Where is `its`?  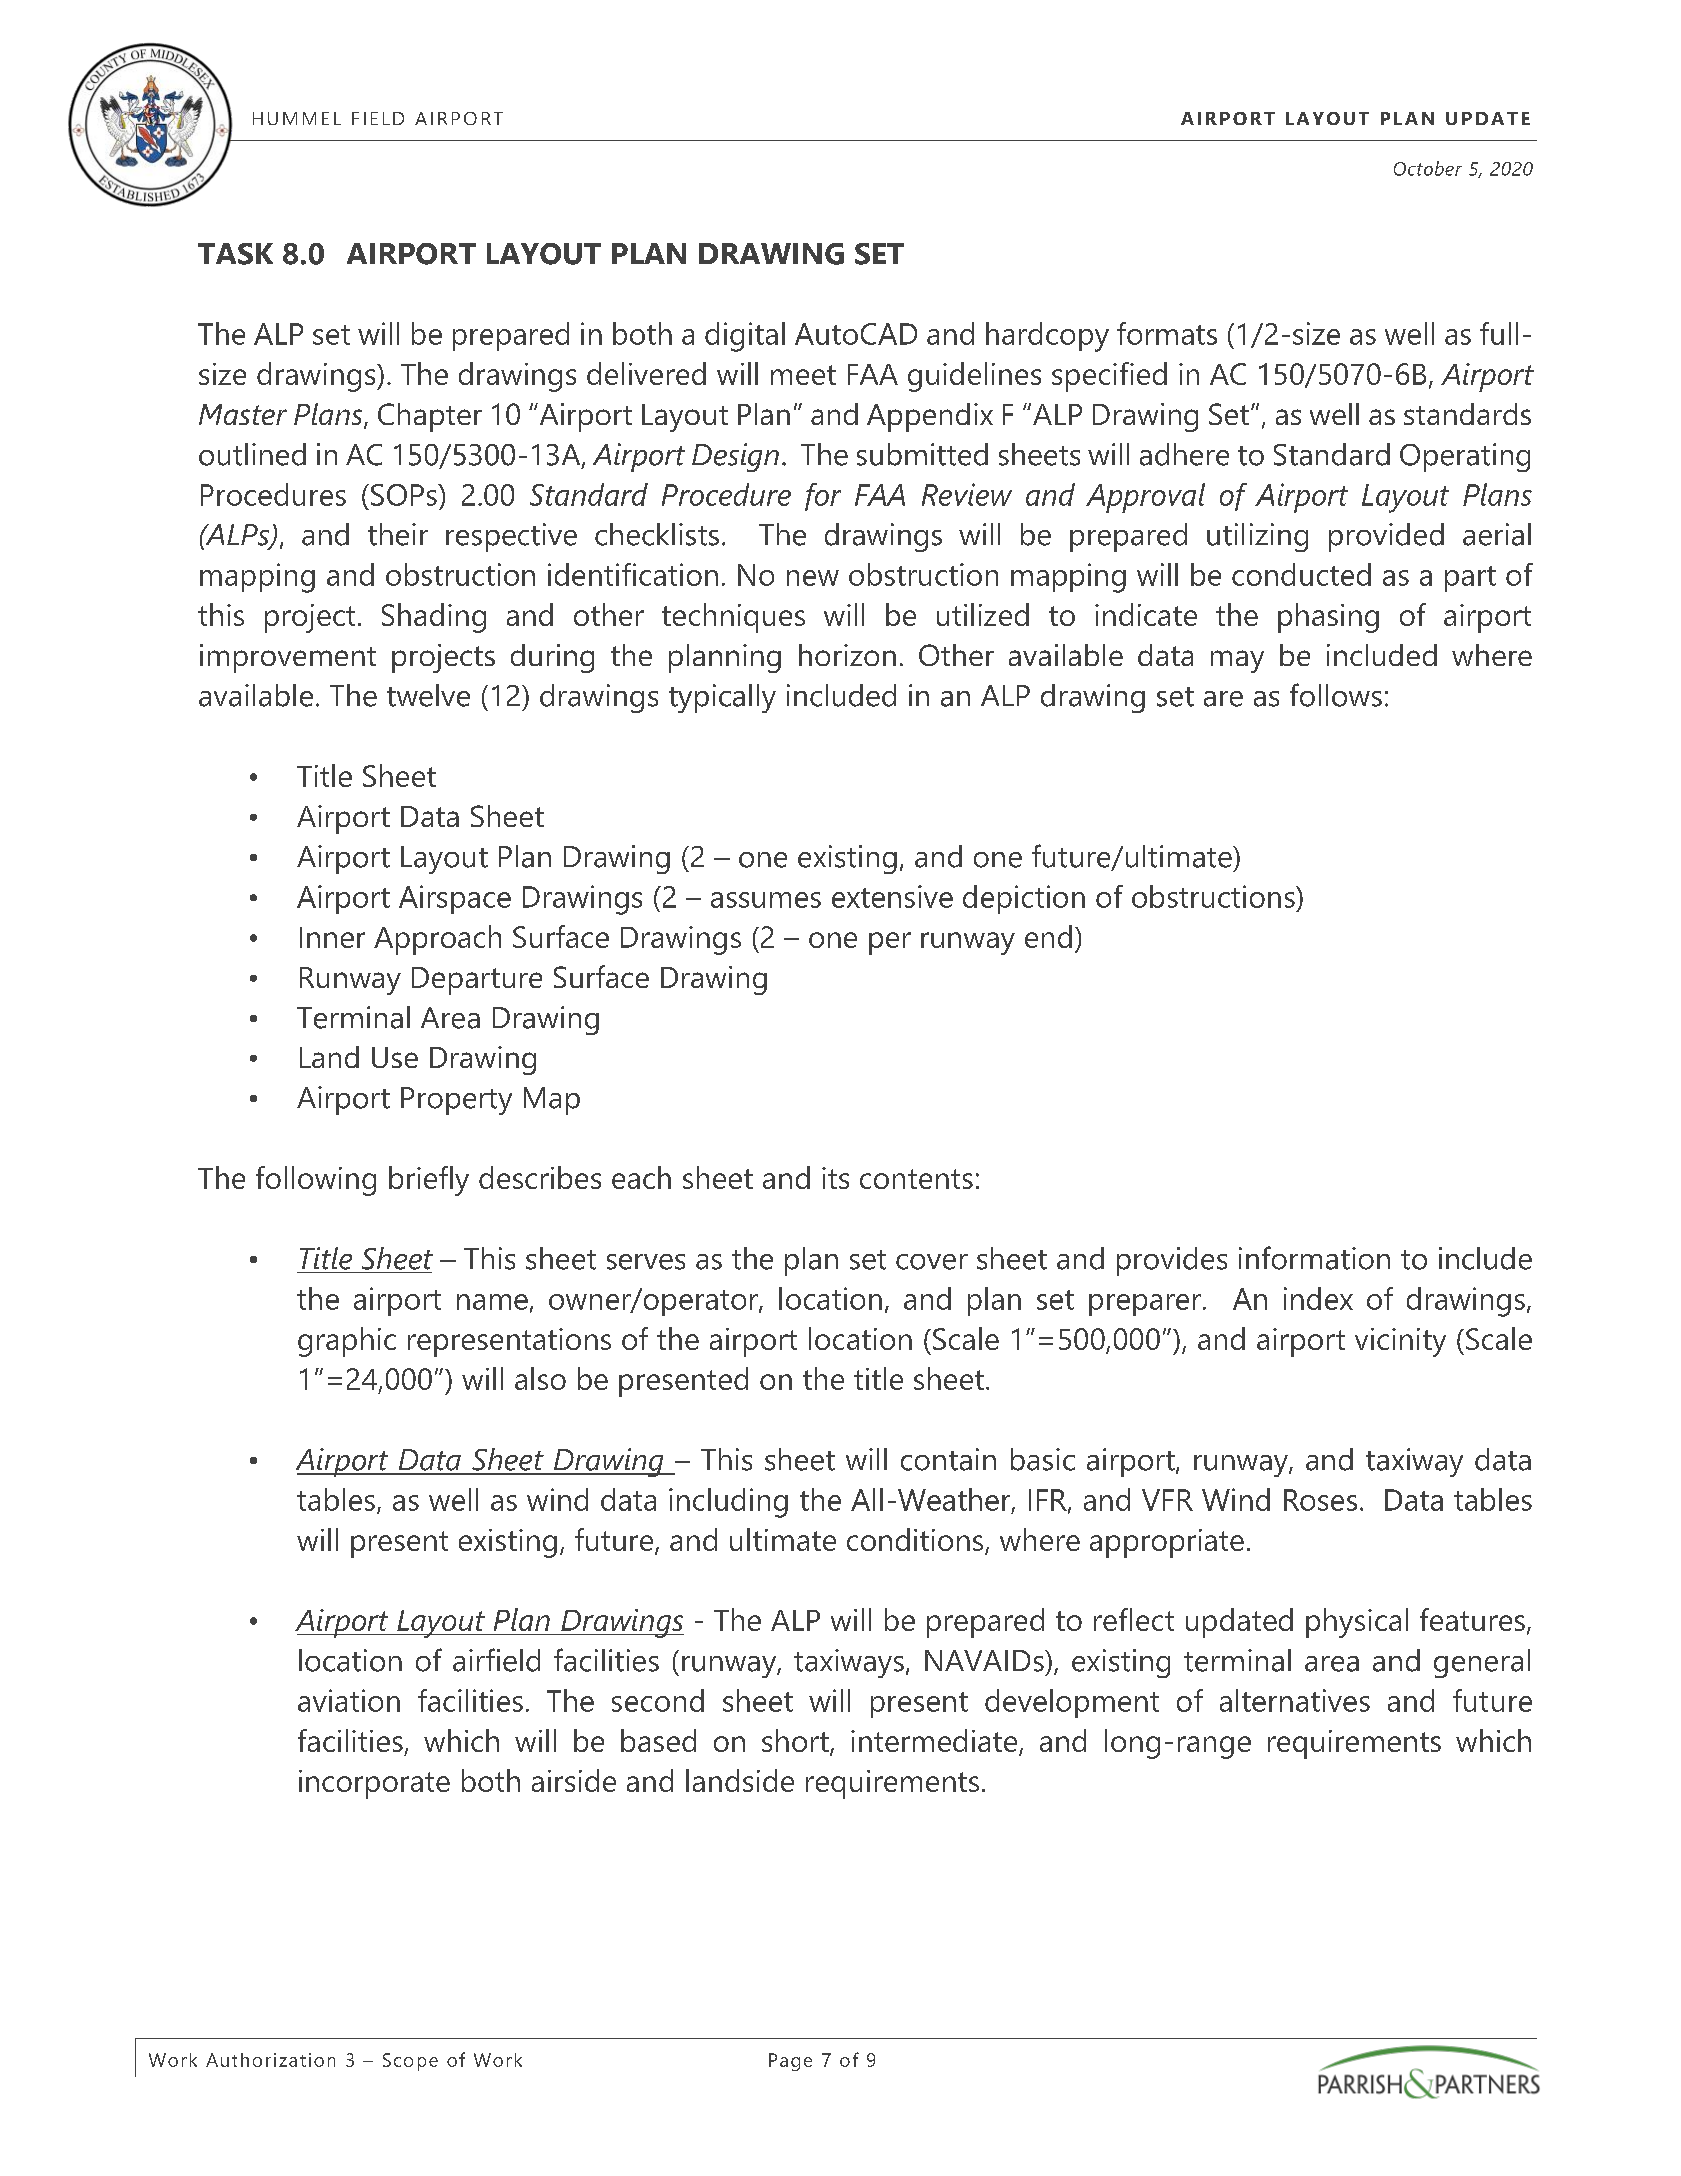
its is located at coordinates (835, 1178).
